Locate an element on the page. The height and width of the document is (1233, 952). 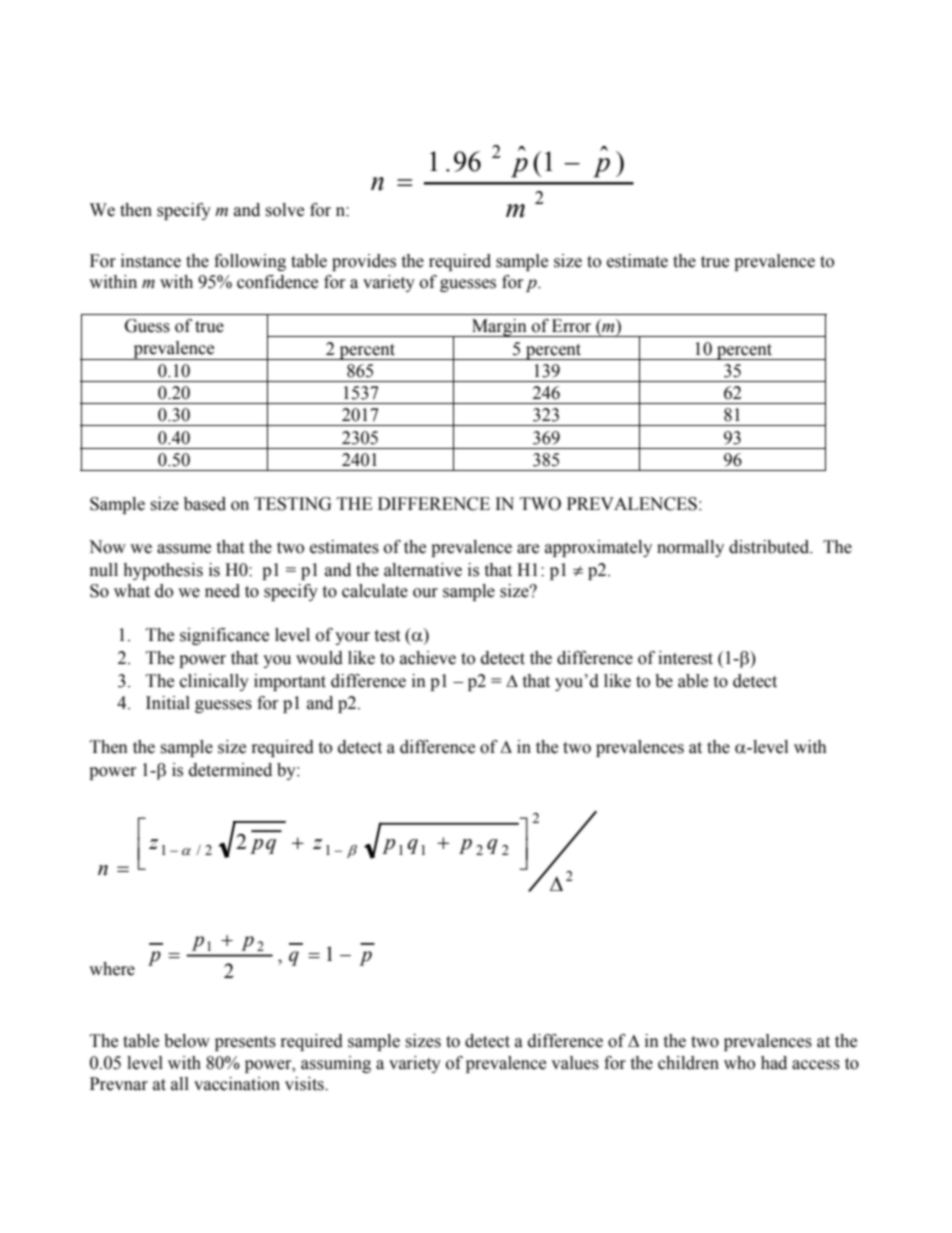
interest is located at coordinates (685, 658).
